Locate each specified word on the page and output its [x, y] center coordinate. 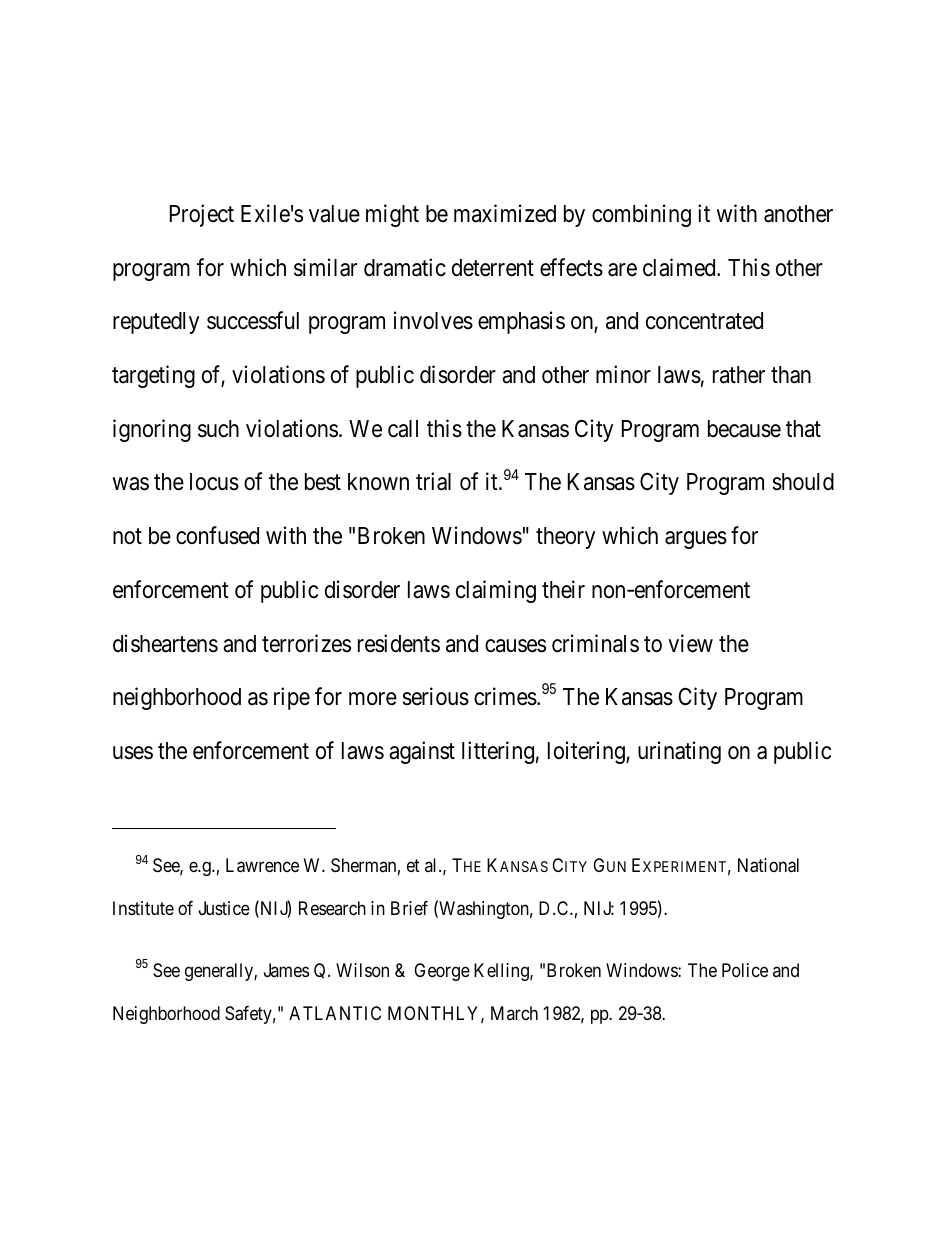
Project [202, 215]
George [442, 972]
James [286, 970]
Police [745, 970]
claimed [680, 267]
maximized [505, 213]
